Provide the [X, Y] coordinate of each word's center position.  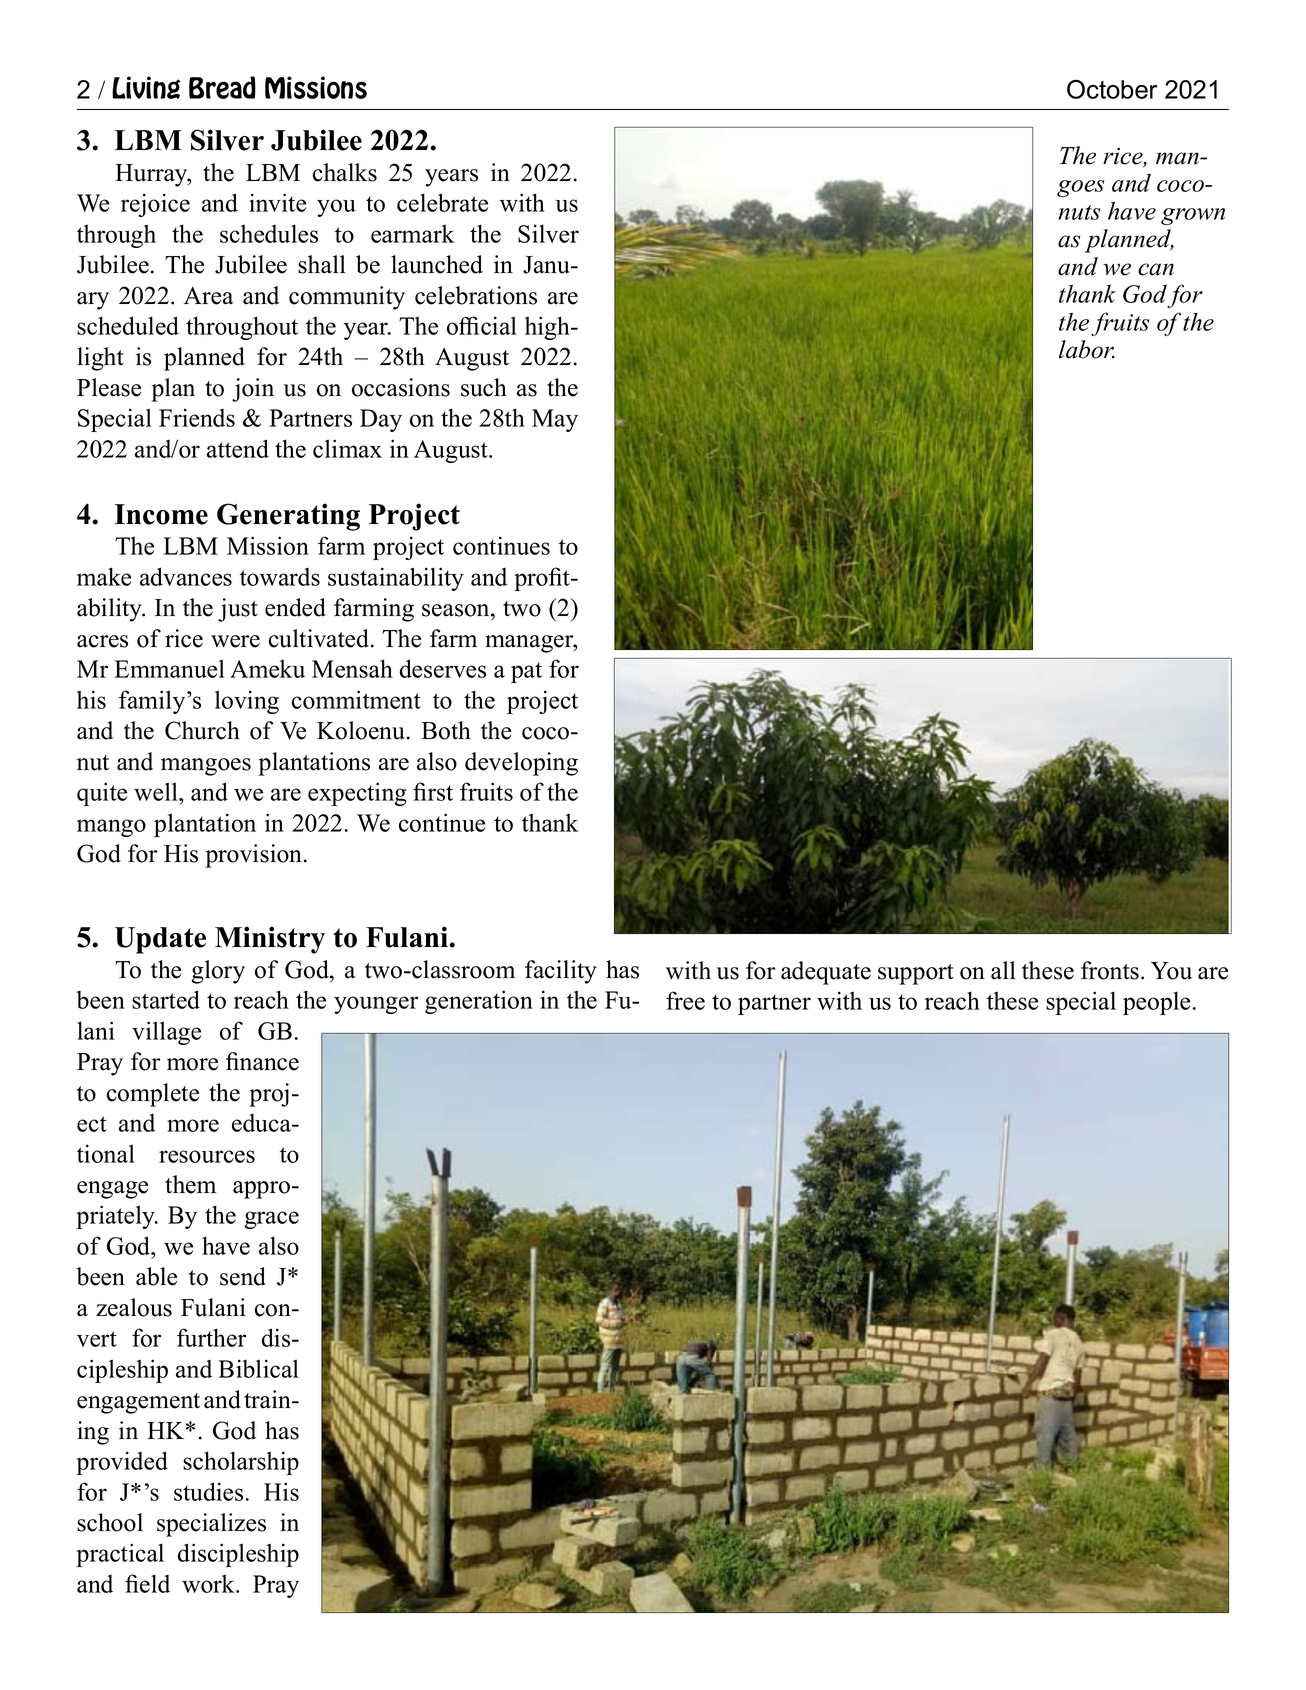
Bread [222, 87]
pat [526, 672]
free [685, 1000]
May [555, 420]
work [209, 1583]
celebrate [442, 202]
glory [218, 972]
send [243, 1276]
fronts [1110, 970]
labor [1087, 349]
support [916, 974]
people [1156, 1003]
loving [247, 702]
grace [271, 1220]
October [1112, 89]
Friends [197, 417]
